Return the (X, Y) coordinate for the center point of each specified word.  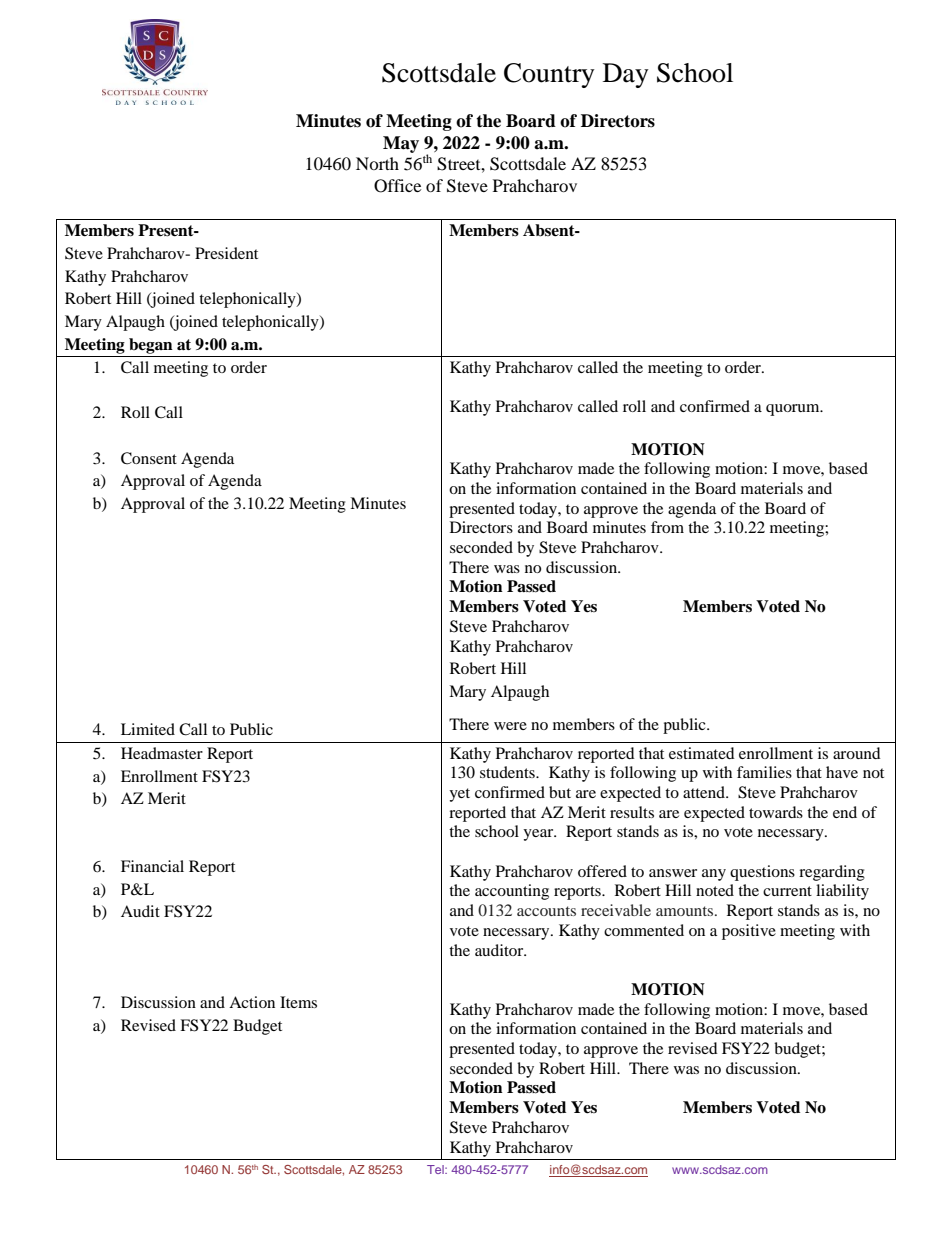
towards (776, 812)
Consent (149, 458)
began (151, 346)
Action (252, 1002)
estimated (702, 753)
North (377, 163)
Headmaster (162, 753)
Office (397, 186)
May (401, 144)
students (508, 772)
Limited (148, 729)
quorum (794, 410)
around (857, 753)
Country (549, 75)
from (667, 527)
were (510, 726)
